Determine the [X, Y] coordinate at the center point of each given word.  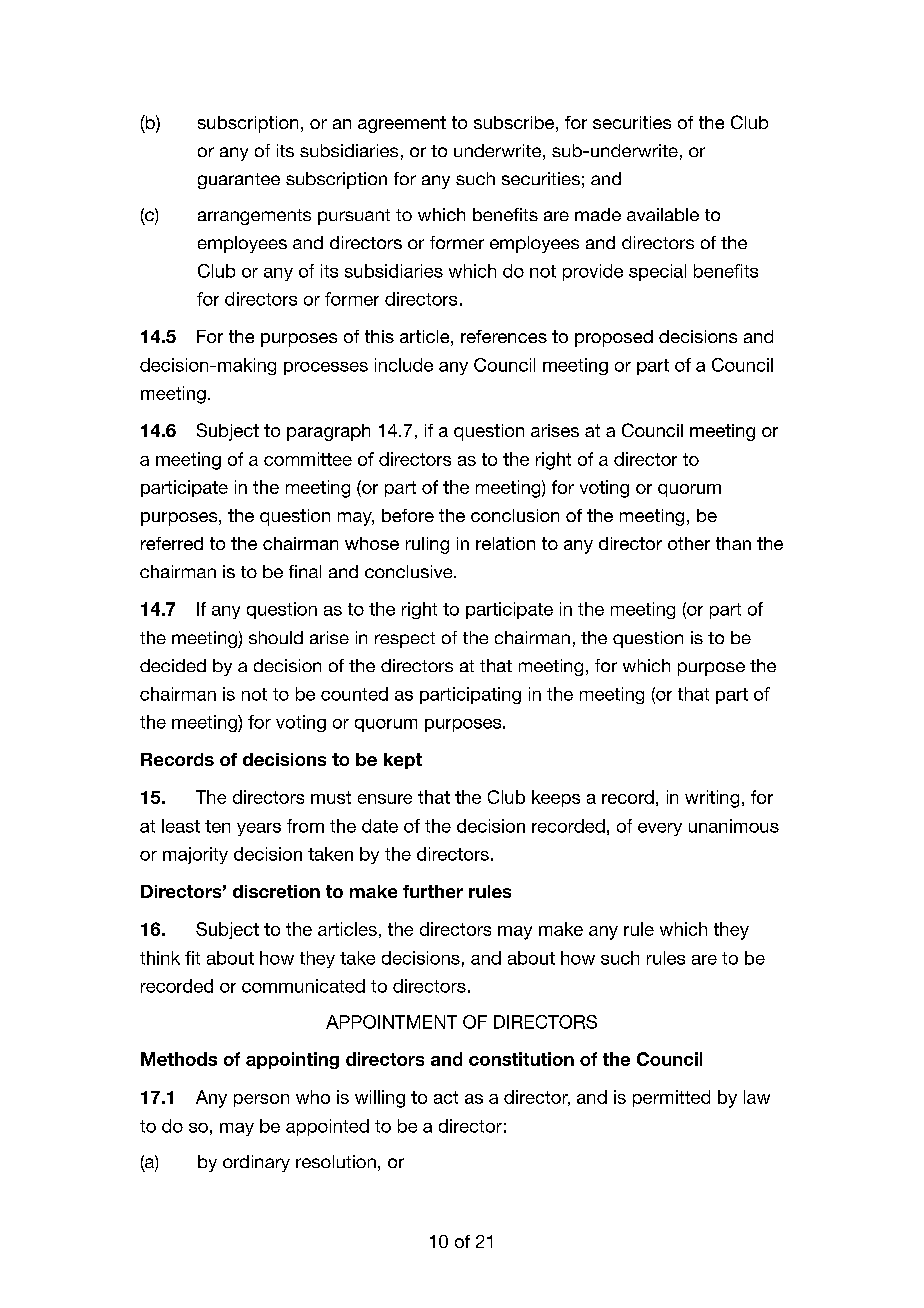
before [408, 515]
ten [217, 826]
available [663, 214]
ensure [385, 799]
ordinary [256, 1163]
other [689, 543]
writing [712, 799]
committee [308, 459]
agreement [402, 124]
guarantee [239, 181]
